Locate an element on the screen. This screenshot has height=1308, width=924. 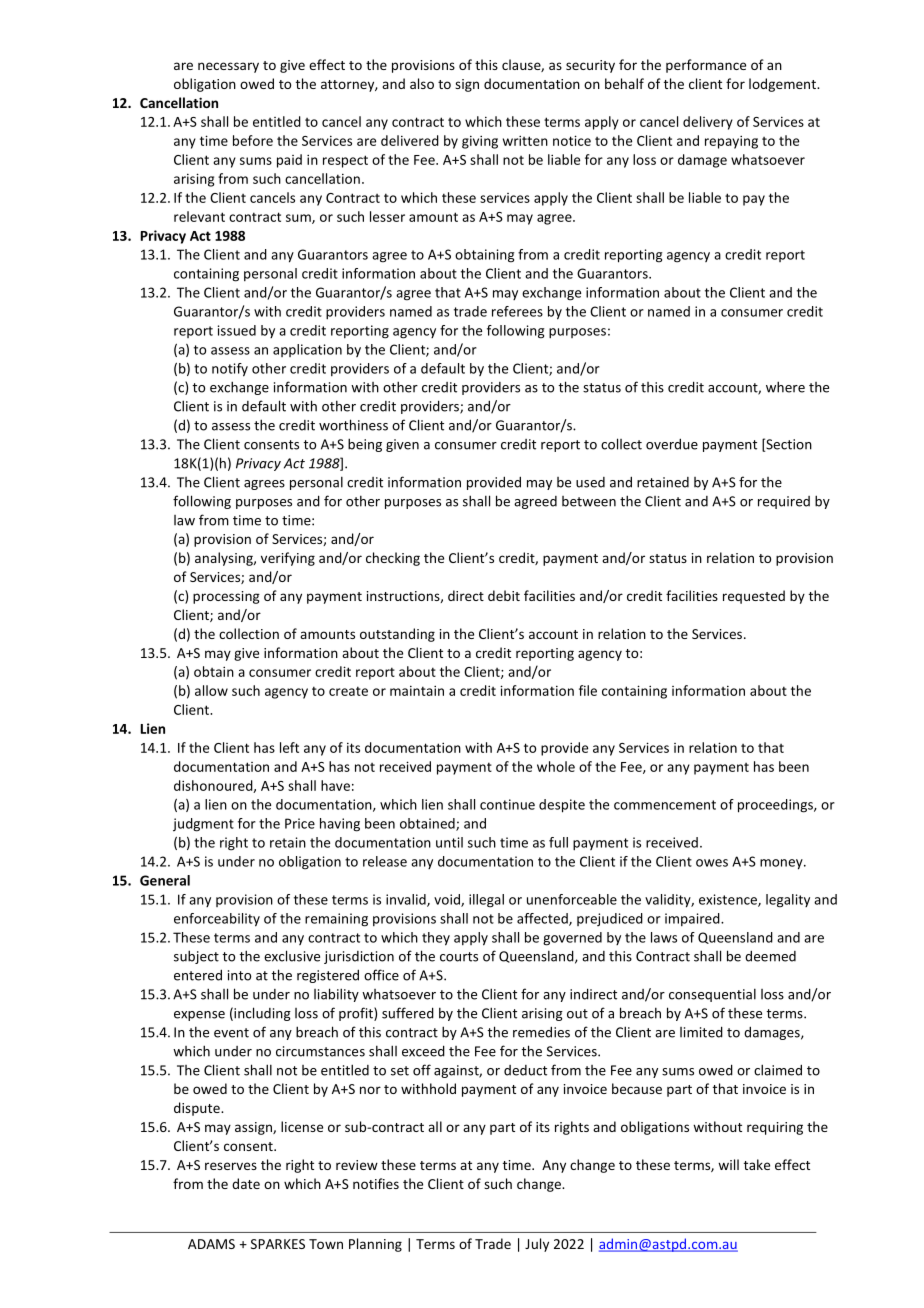
date is located at coordinates (246, 1183).
